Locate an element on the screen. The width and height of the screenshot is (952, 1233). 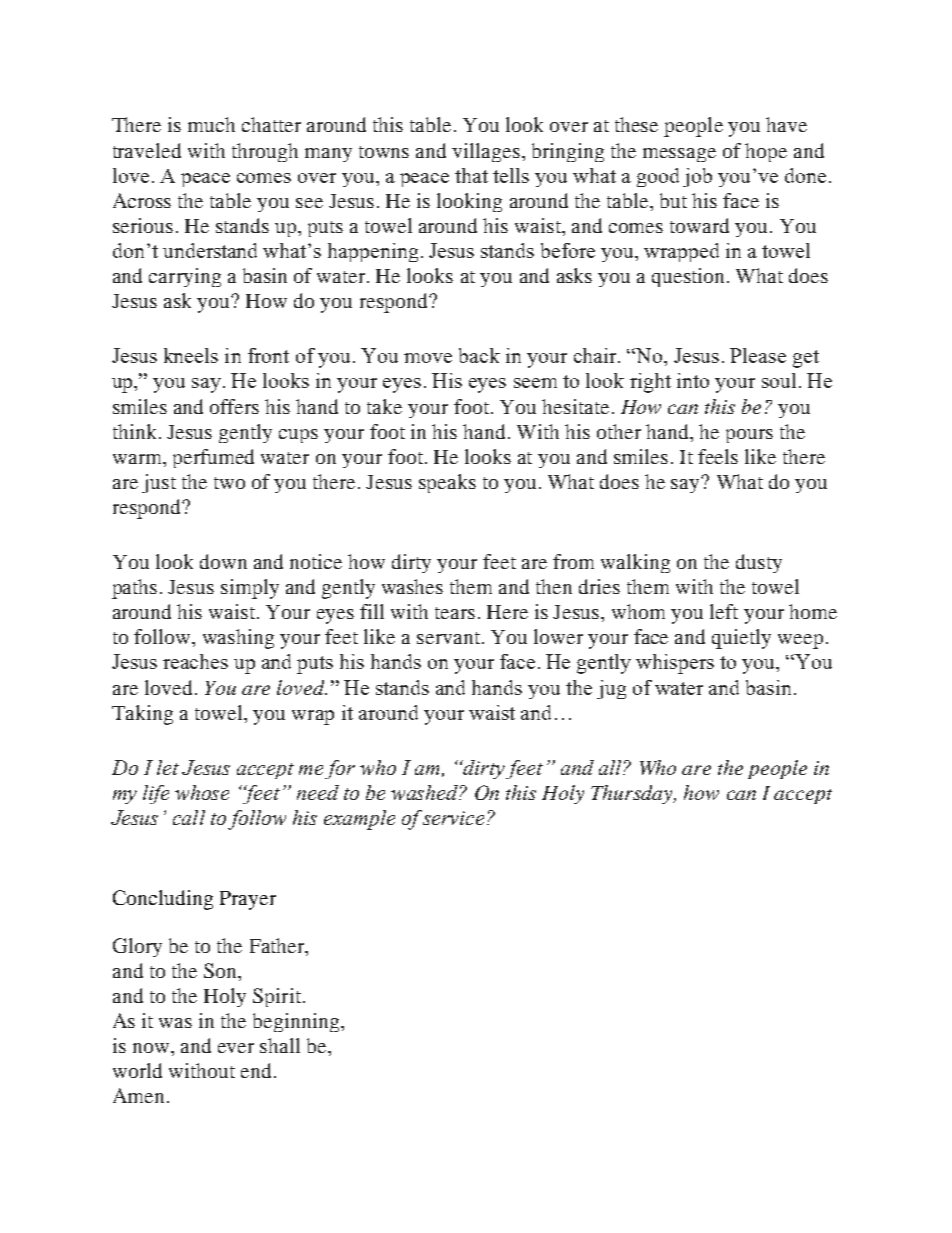
simply is located at coordinates (250, 589).
